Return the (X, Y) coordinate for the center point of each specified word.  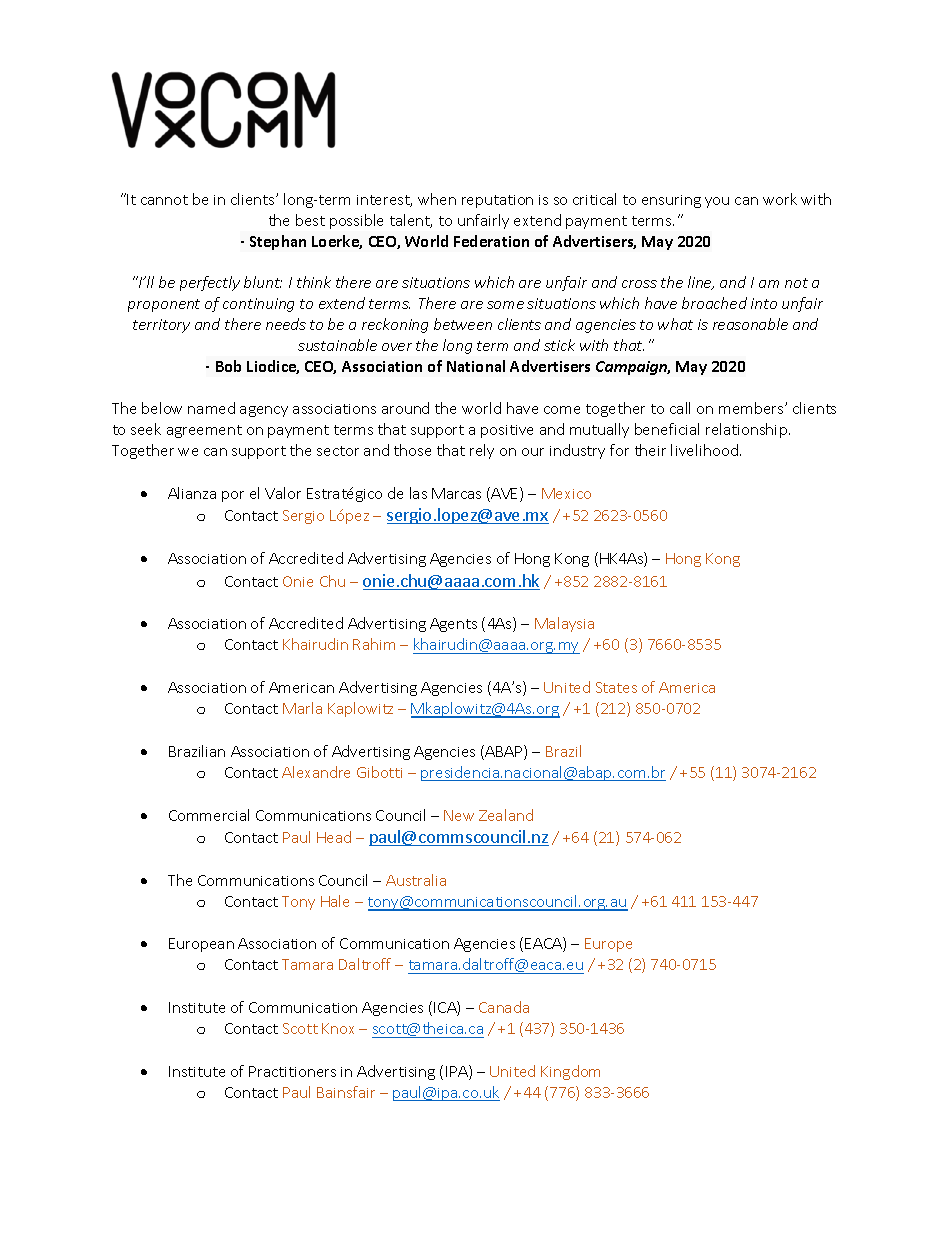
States (616, 687)
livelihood (704, 450)
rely (482, 451)
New (459, 815)
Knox (338, 1028)
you (717, 202)
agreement (204, 431)
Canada (504, 1007)
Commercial (209, 815)
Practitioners (292, 1071)
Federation (491, 241)
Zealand (506, 815)
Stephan (278, 242)
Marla (302, 708)
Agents (453, 625)
